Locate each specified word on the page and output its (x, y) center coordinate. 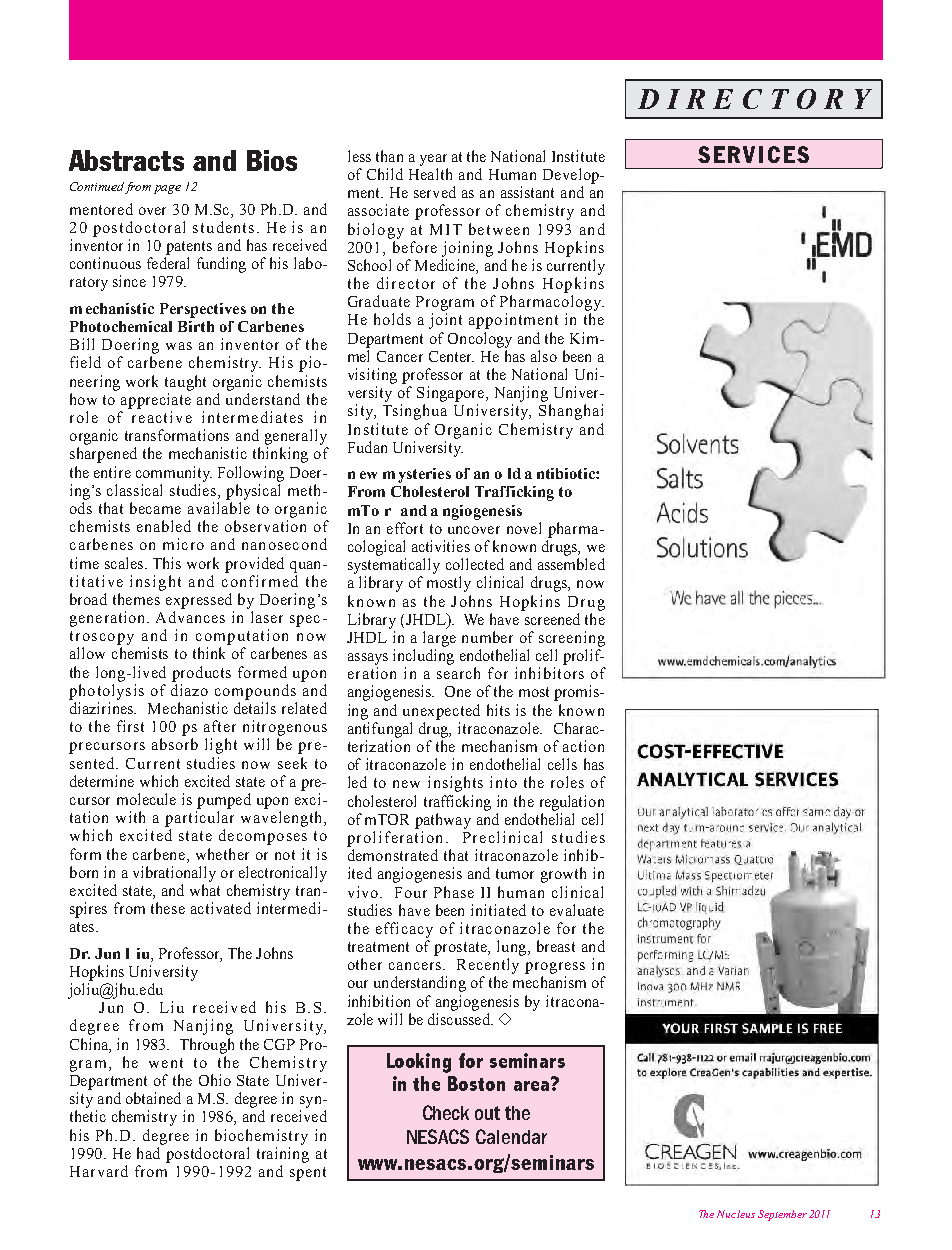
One (458, 691)
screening (572, 639)
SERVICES (753, 154)
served (435, 192)
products (201, 674)
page (167, 189)
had (148, 1153)
